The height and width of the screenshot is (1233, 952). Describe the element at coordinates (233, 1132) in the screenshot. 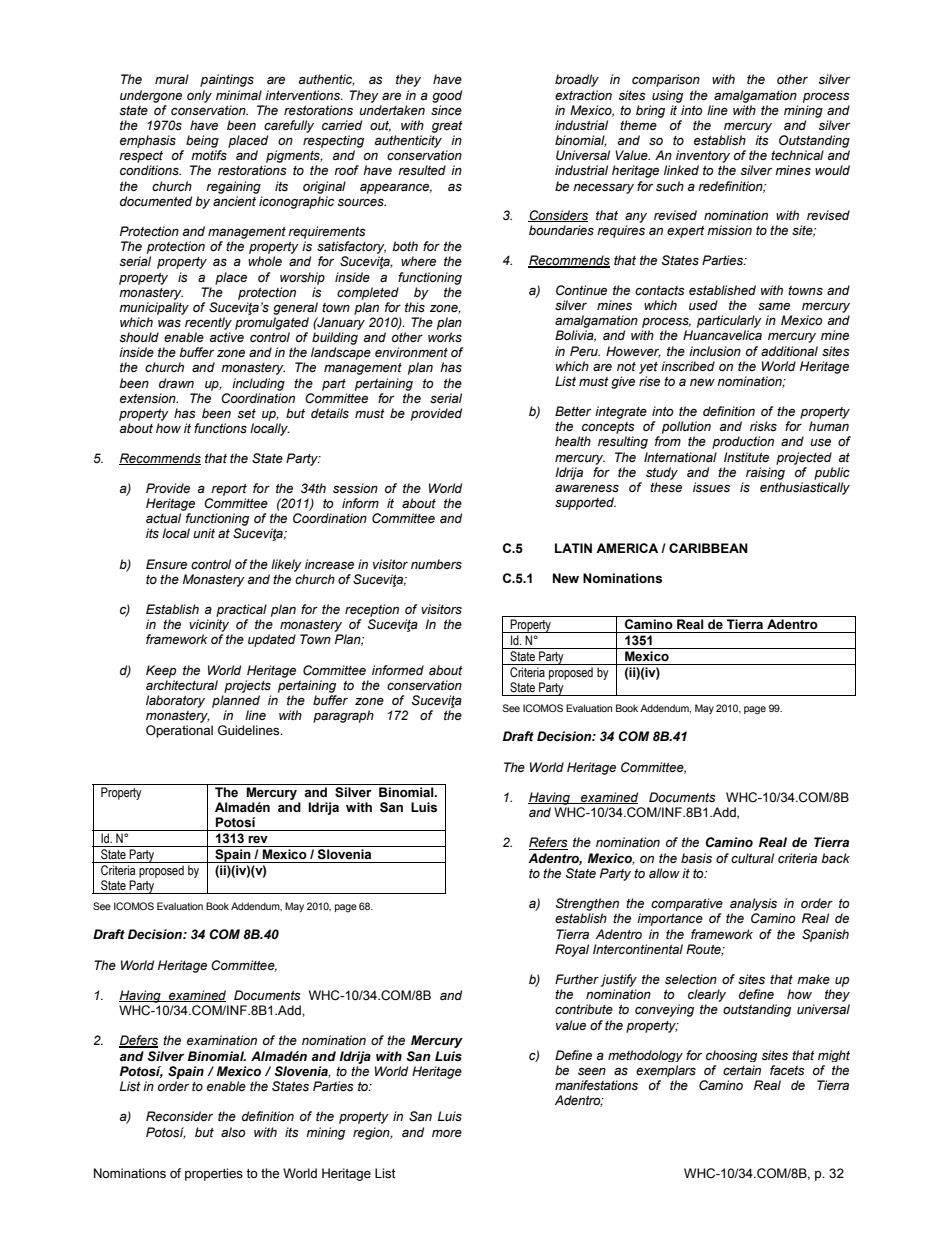

I see `also` at that location.
